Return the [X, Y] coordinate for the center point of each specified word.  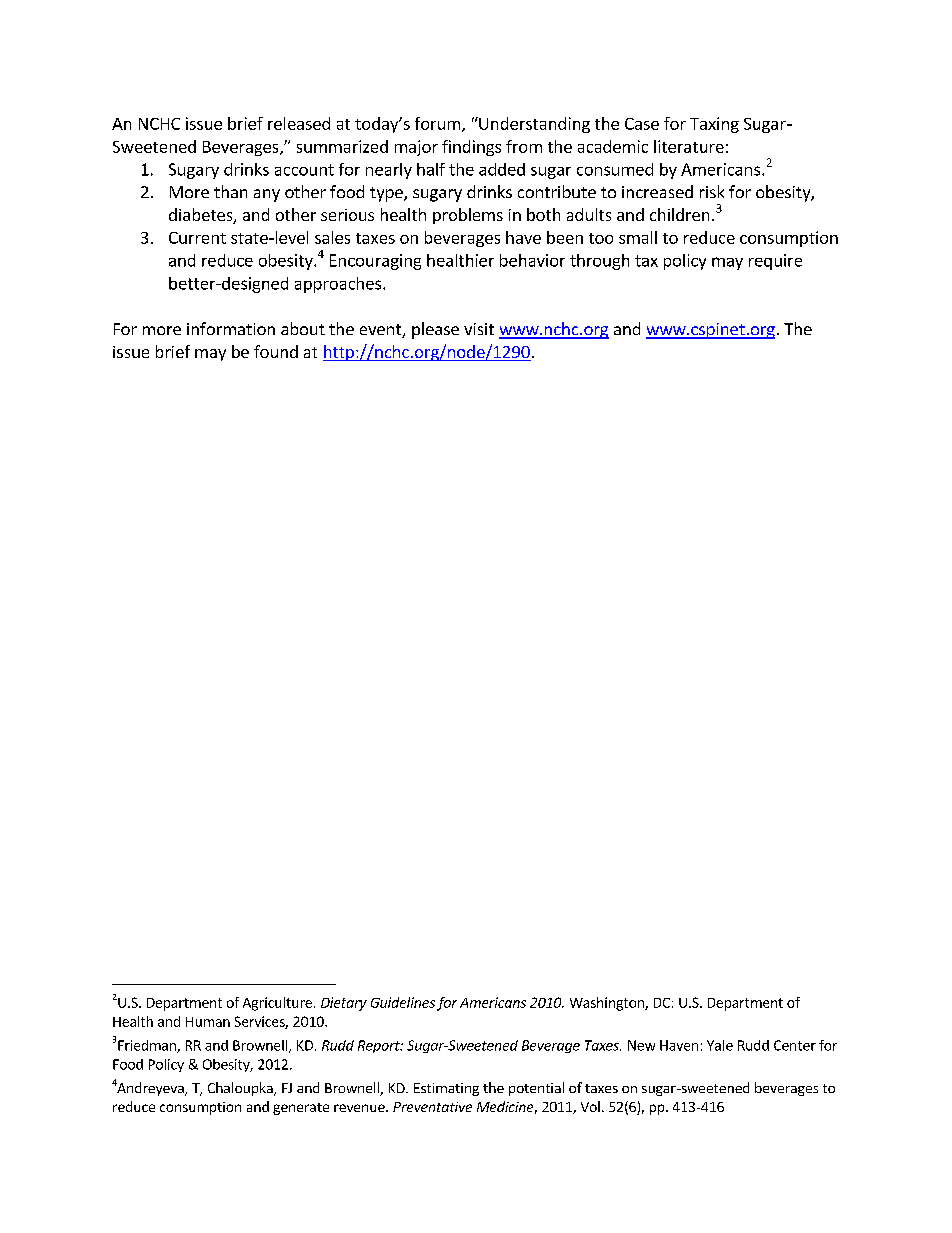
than [230, 191]
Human [208, 1022]
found [276, 351]
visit [479, 329]
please [435, 330]
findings [471, 148]
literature [689, 146]
